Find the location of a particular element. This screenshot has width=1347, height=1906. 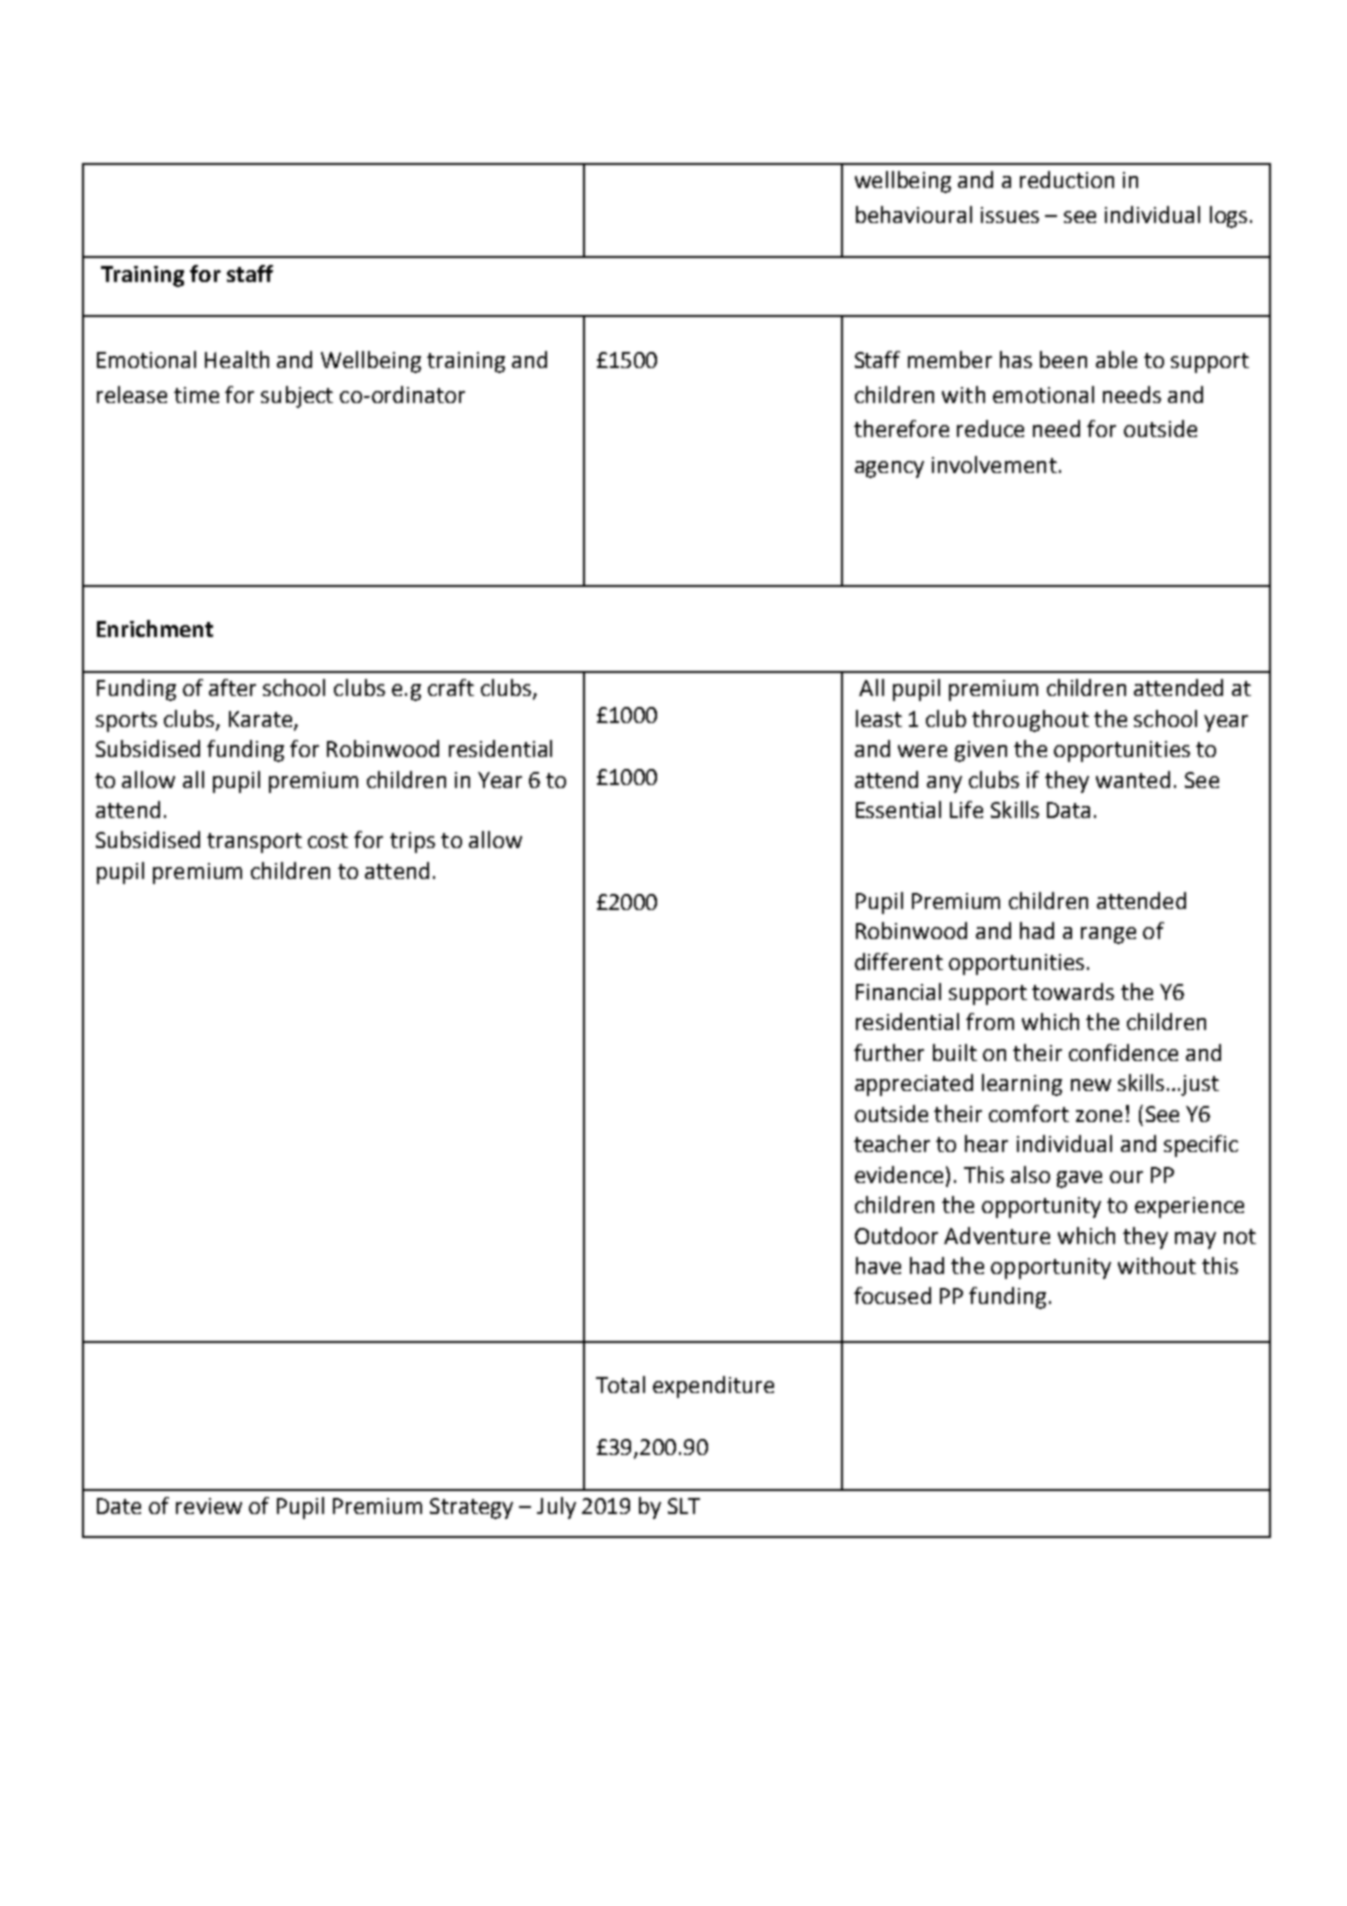

reduction is located at coordinates (1067, 179).
